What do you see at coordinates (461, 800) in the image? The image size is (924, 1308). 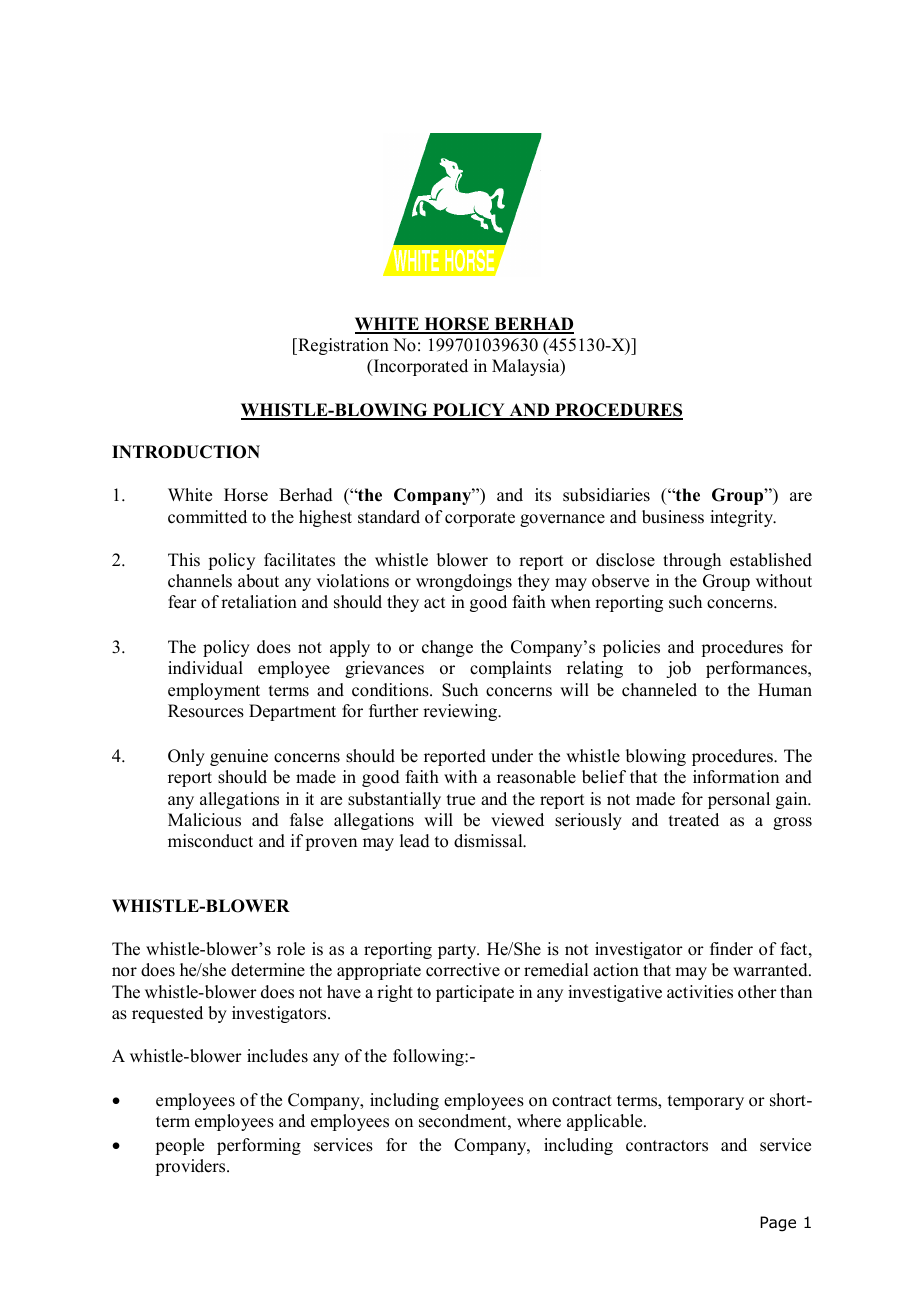 I see `true` at bounding box center [461, 800].
